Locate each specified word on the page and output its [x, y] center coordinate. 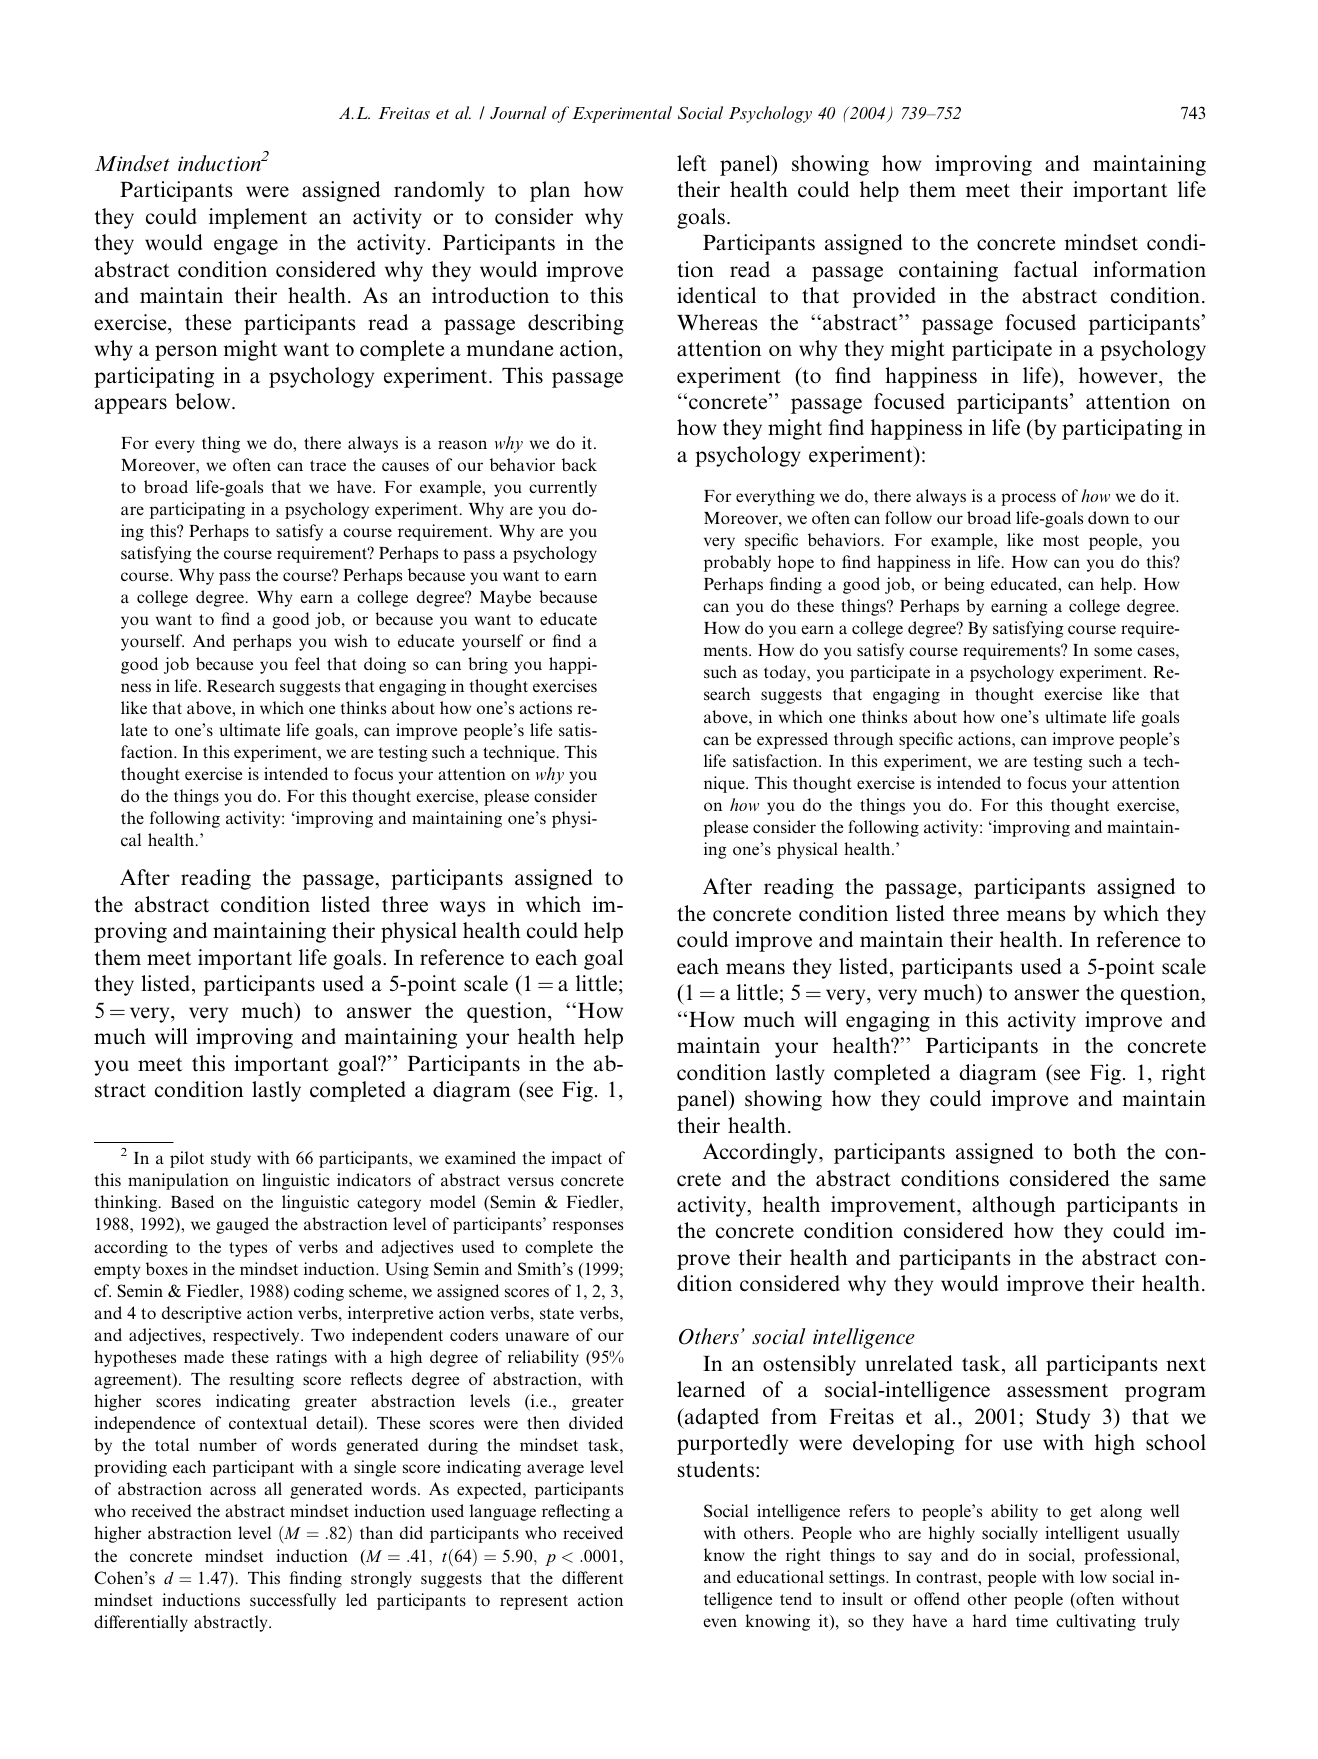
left [692, 163]
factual [1046, 269]
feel [307, 663]
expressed [792, 740]
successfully [293, 1601]
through [863, 740]
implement [258, 218]
